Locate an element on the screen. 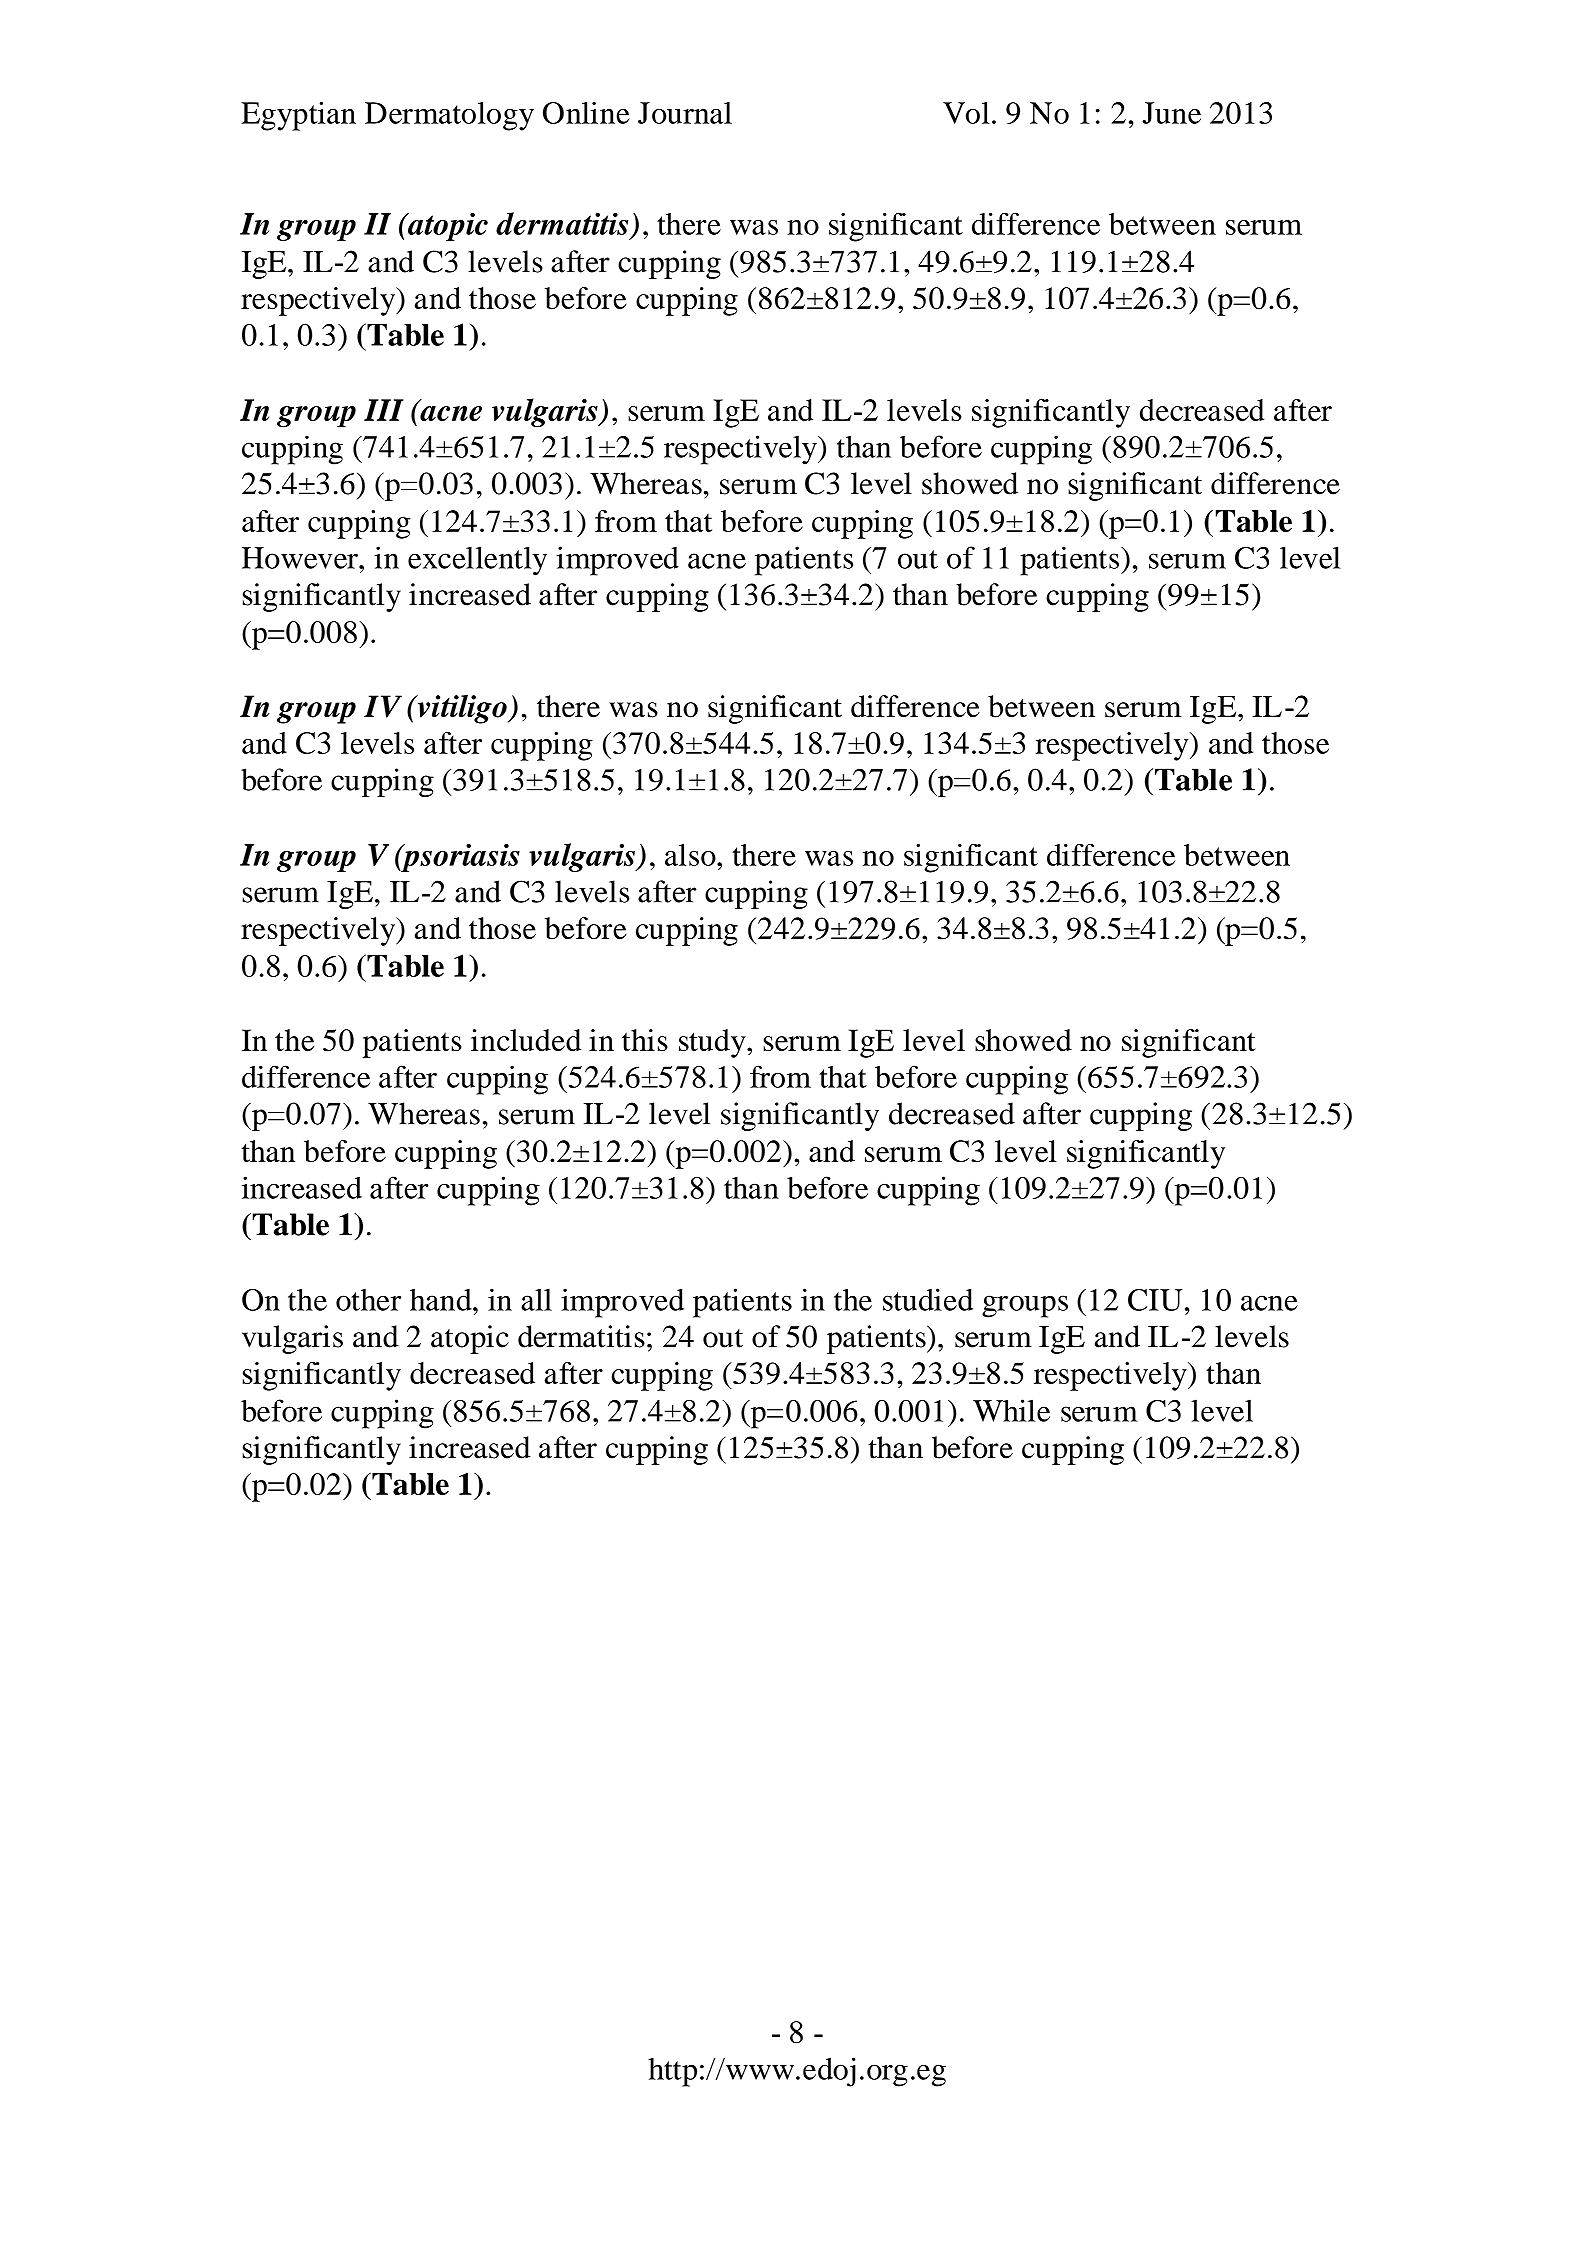  Dermatology is located at coordinates (449, 116).
